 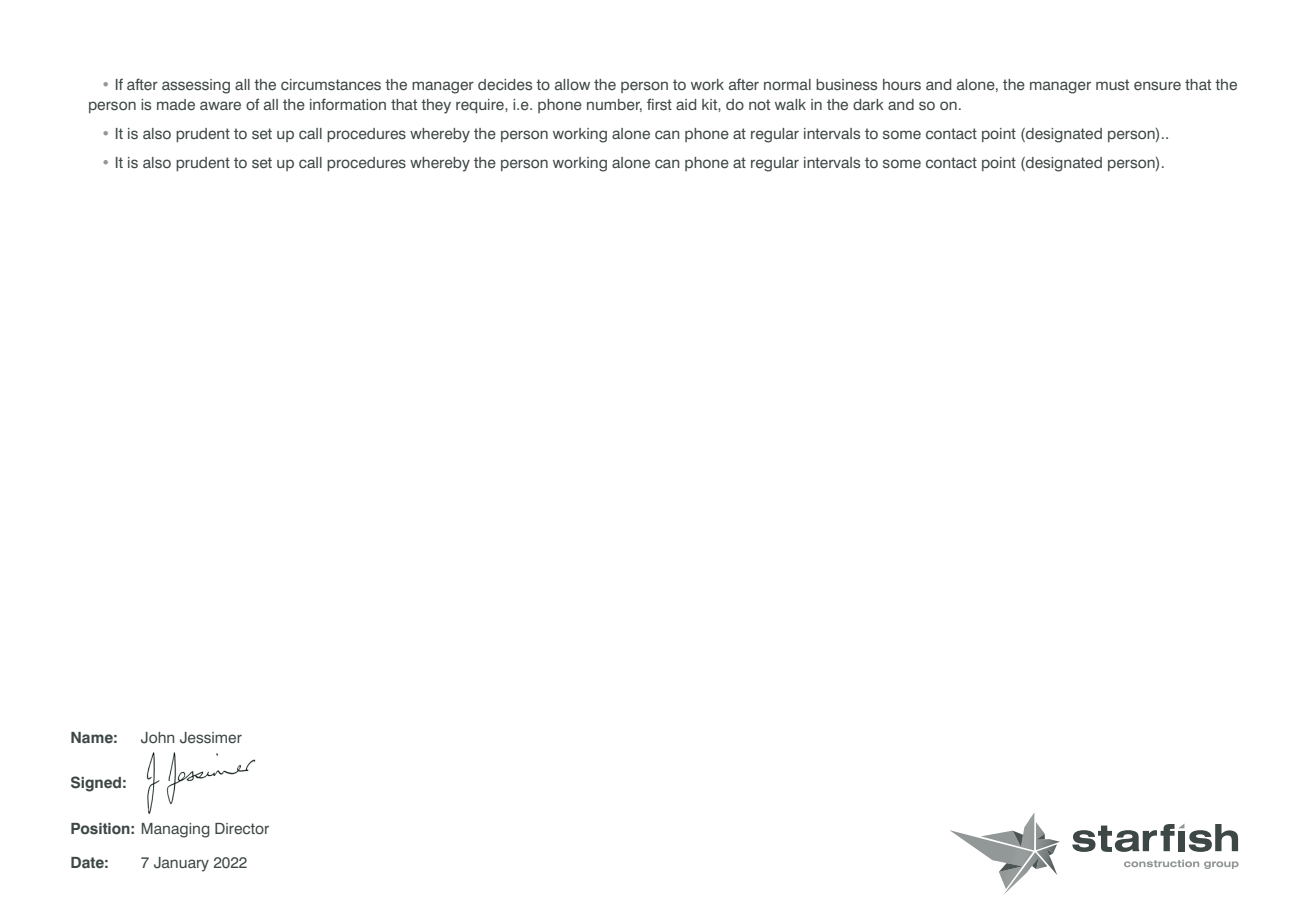 I want to click on dark, so click(x=868, y=104).
